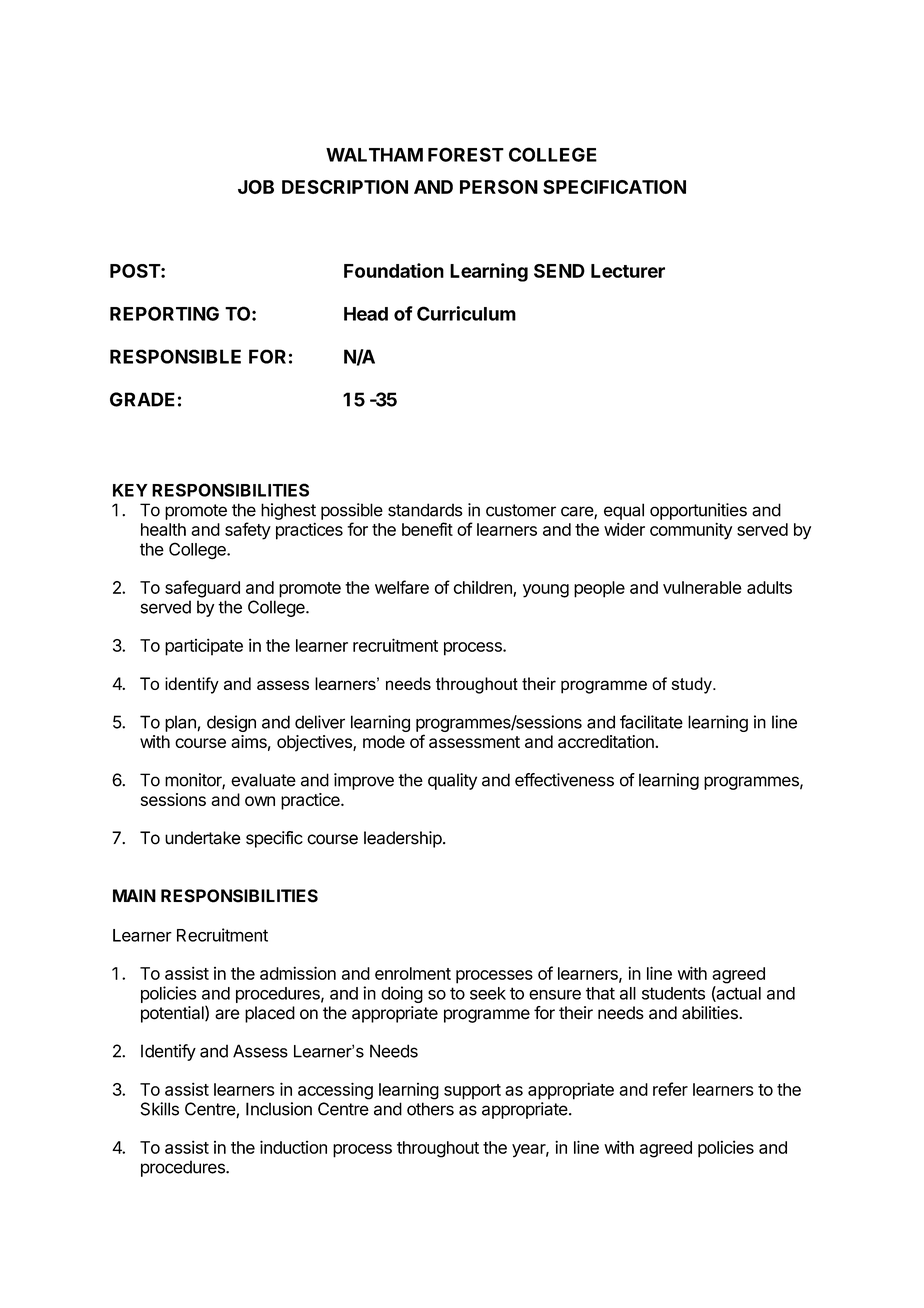 This screenshot has width=924, height=1308. I want to click on others, so click(430, 1109).
